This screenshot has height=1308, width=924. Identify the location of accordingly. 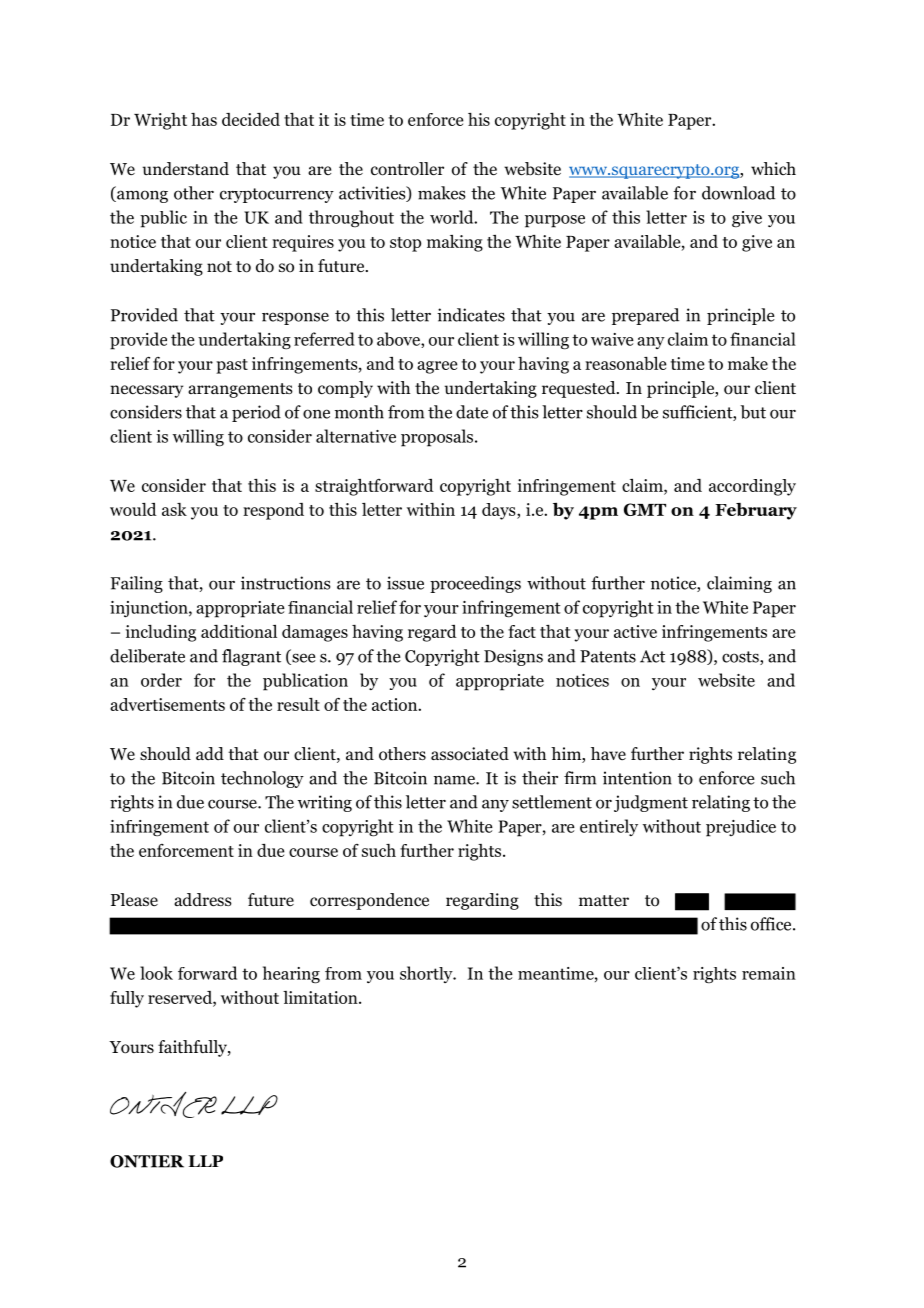
(752, 487).
